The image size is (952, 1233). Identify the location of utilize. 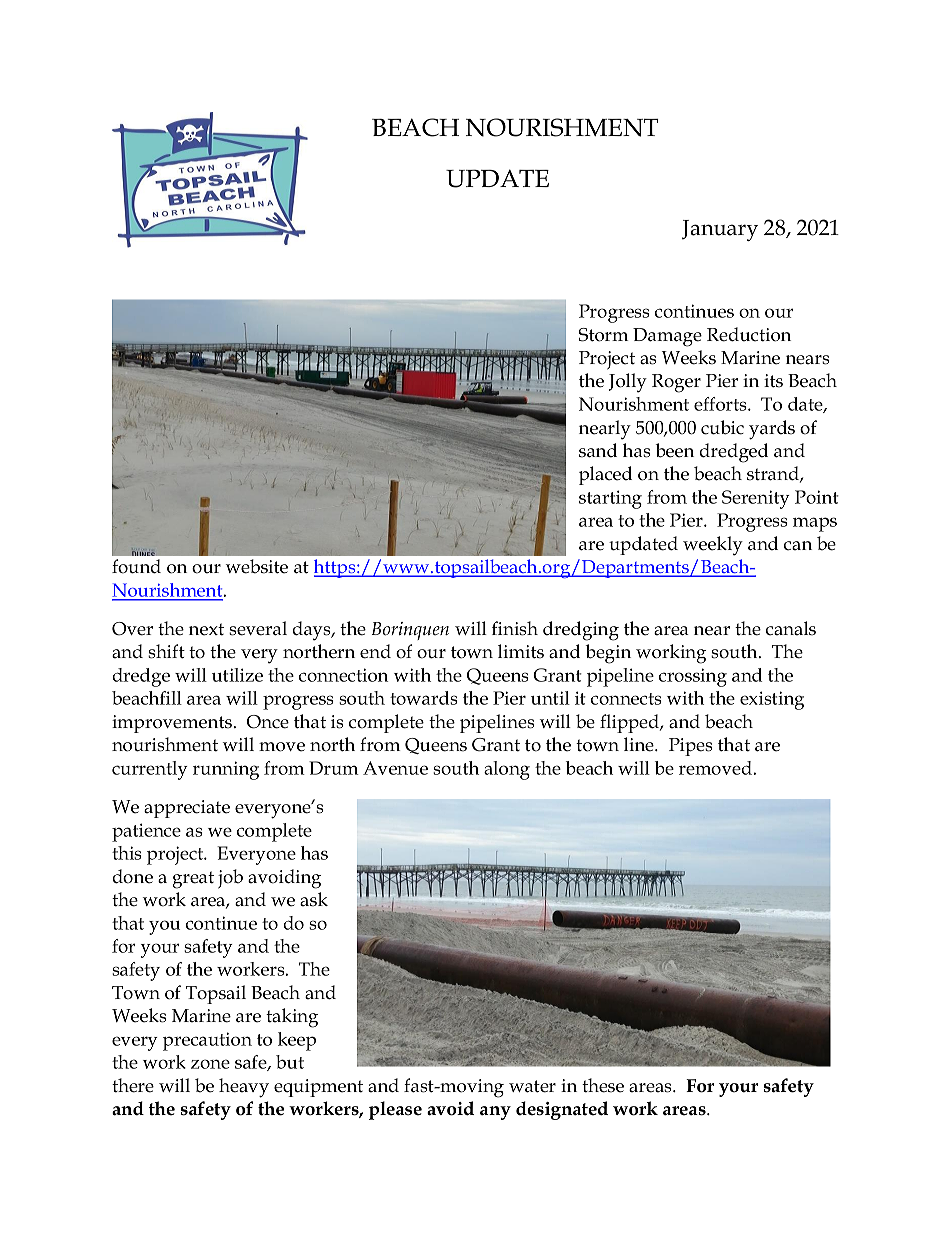
(237, 675).
